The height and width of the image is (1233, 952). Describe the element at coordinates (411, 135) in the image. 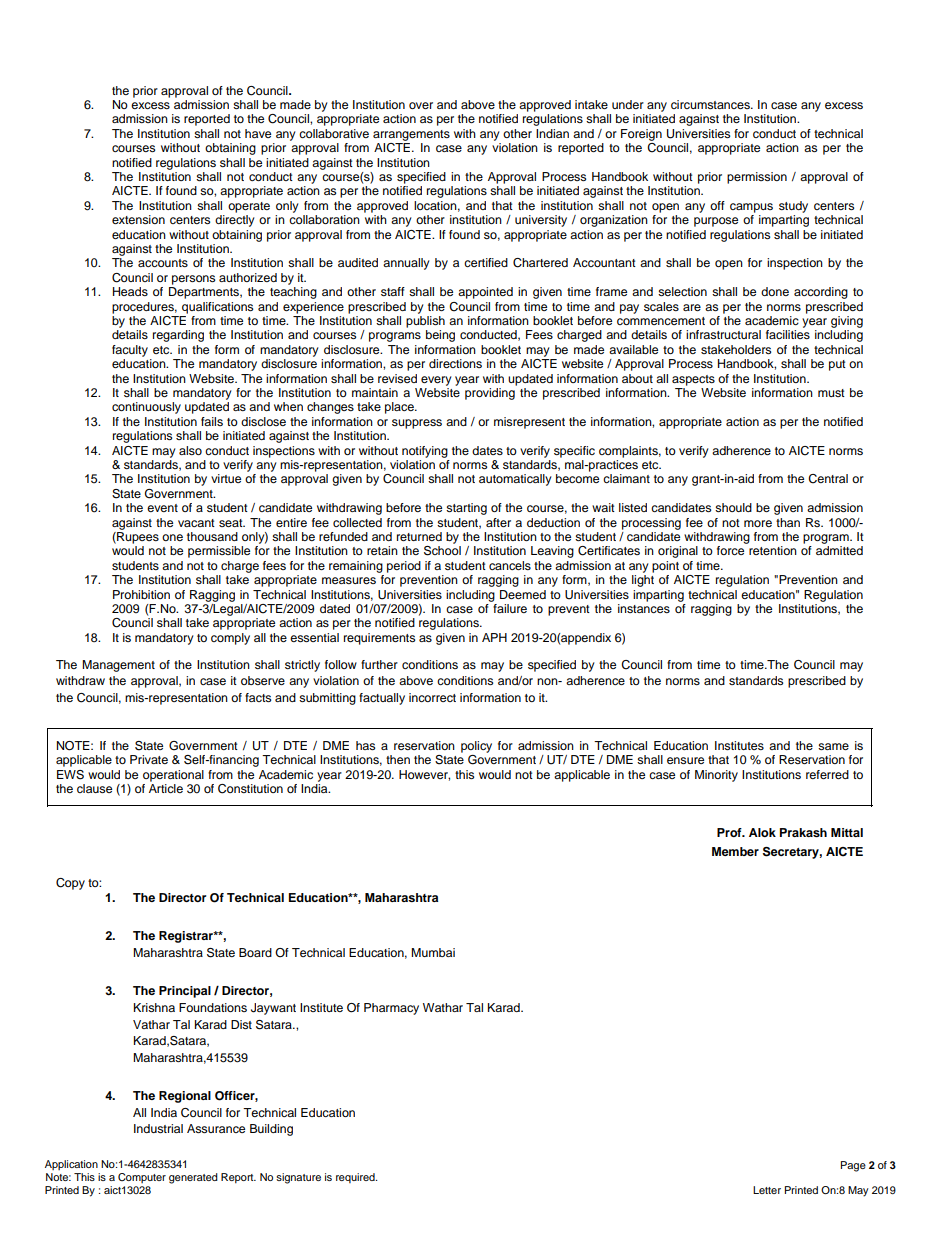

I see `arrangements` at that location.
